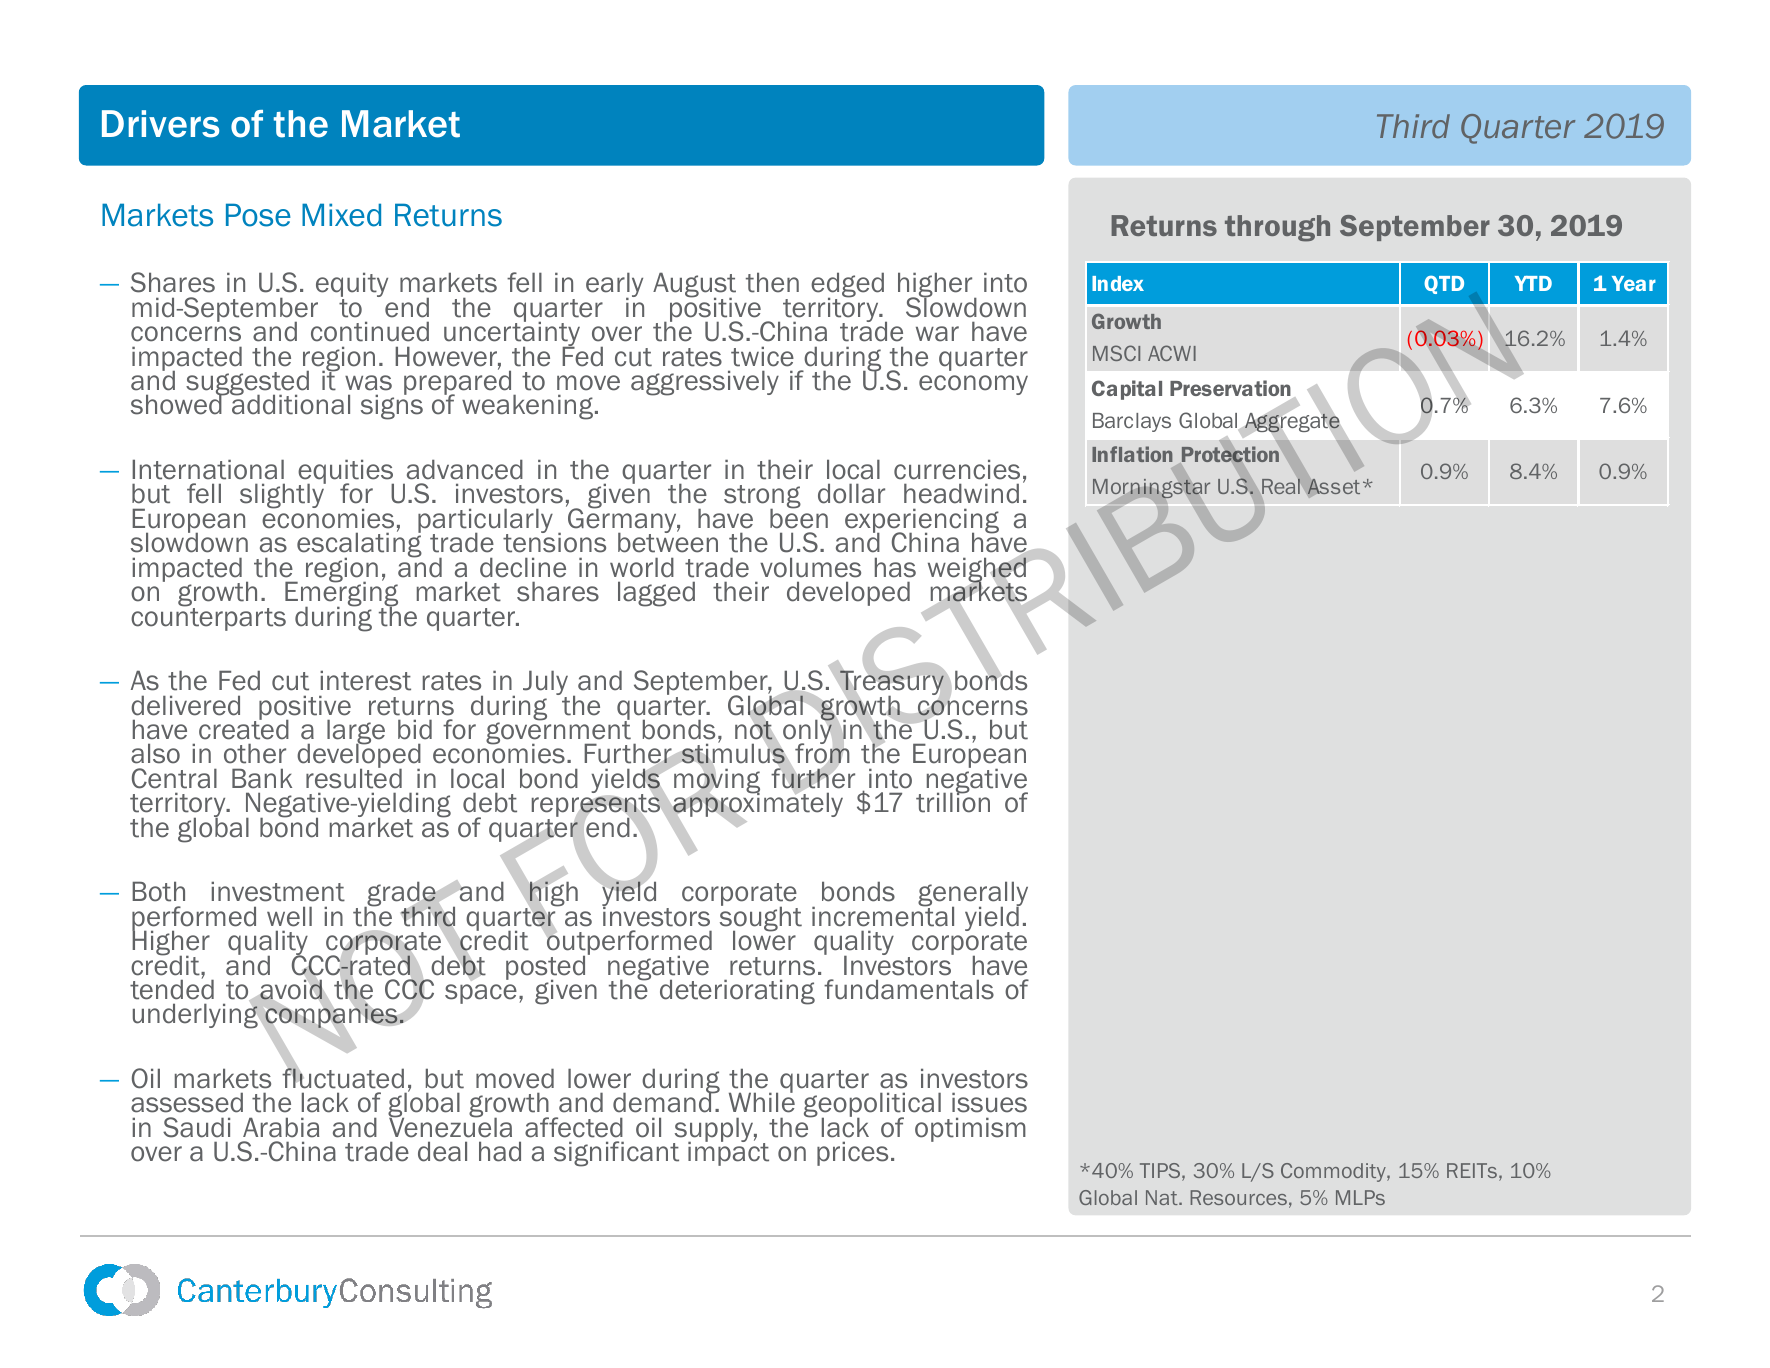 This document has width=1770, height=1368. I want to click on prices, so click(852, 1153).
